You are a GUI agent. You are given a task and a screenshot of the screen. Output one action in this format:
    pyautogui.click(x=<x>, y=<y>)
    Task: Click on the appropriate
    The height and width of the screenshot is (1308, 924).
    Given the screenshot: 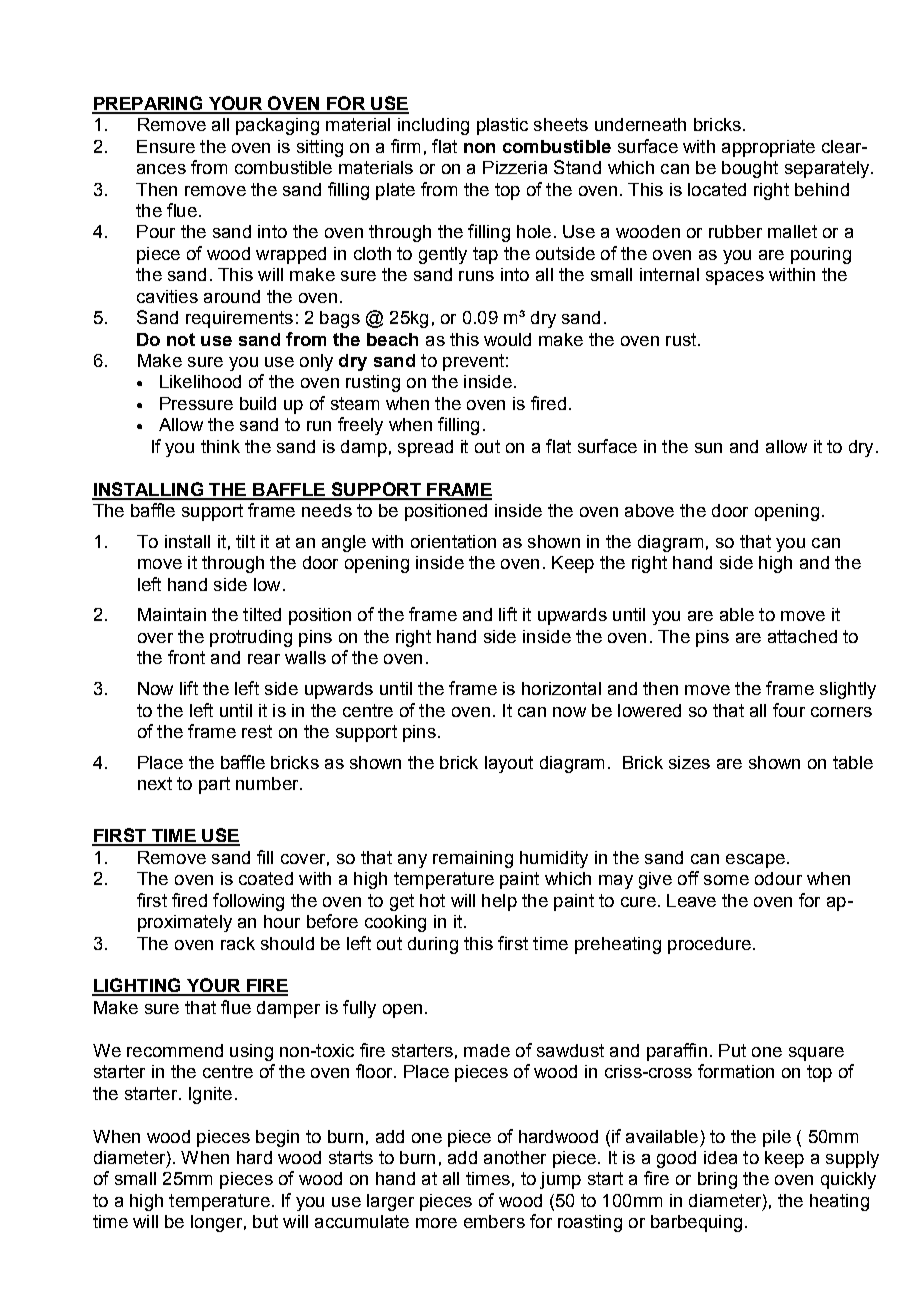 What is the action you would take?
    pyautogui.click(x=768, y=148)
